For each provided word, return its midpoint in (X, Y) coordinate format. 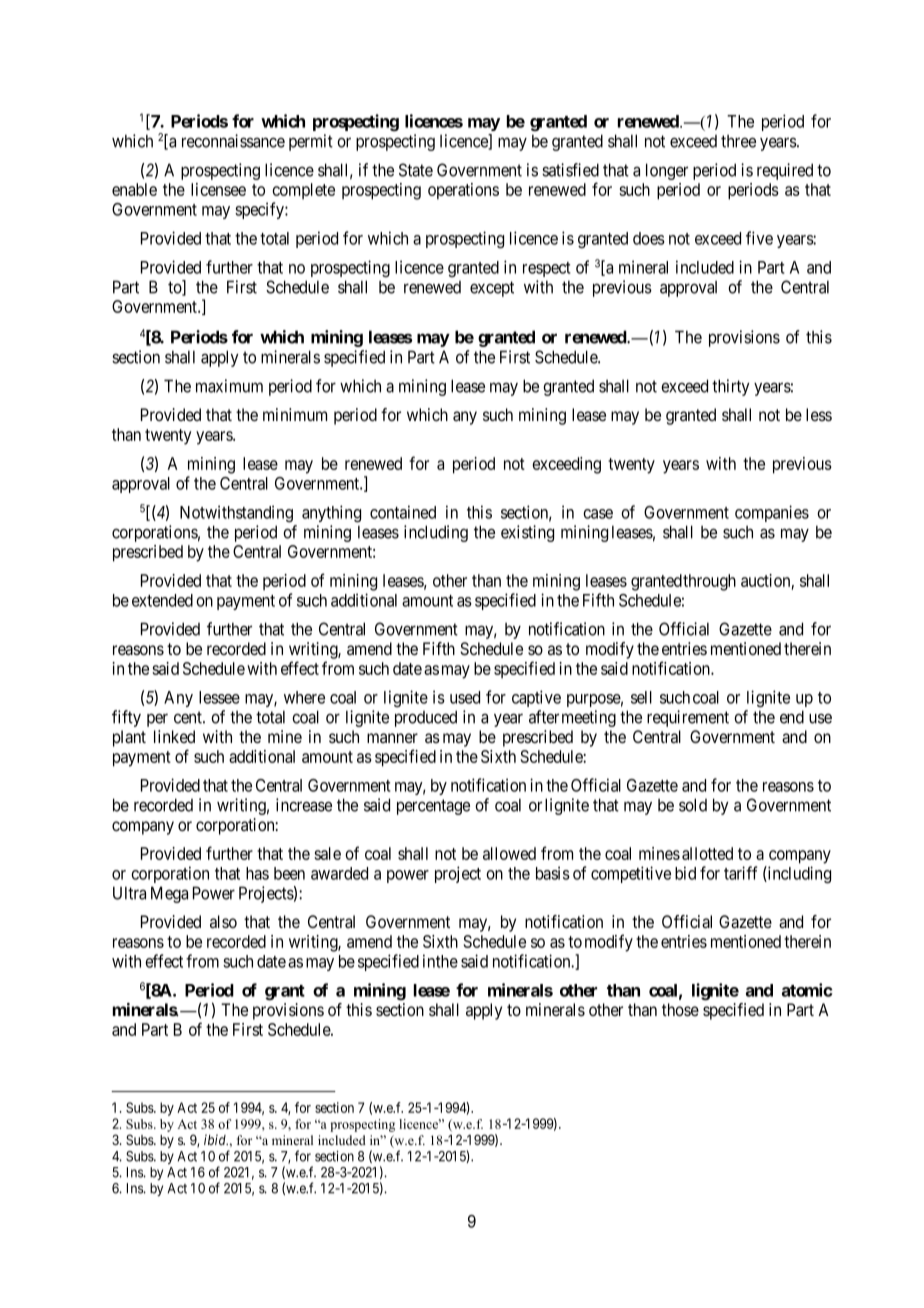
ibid (216, 1139)
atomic (807, 990)
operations (463, 191)
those (680, 1009)
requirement (688, 718)
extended (162, 600)
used (465, 697)
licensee (218, 189)
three (738, 141)
